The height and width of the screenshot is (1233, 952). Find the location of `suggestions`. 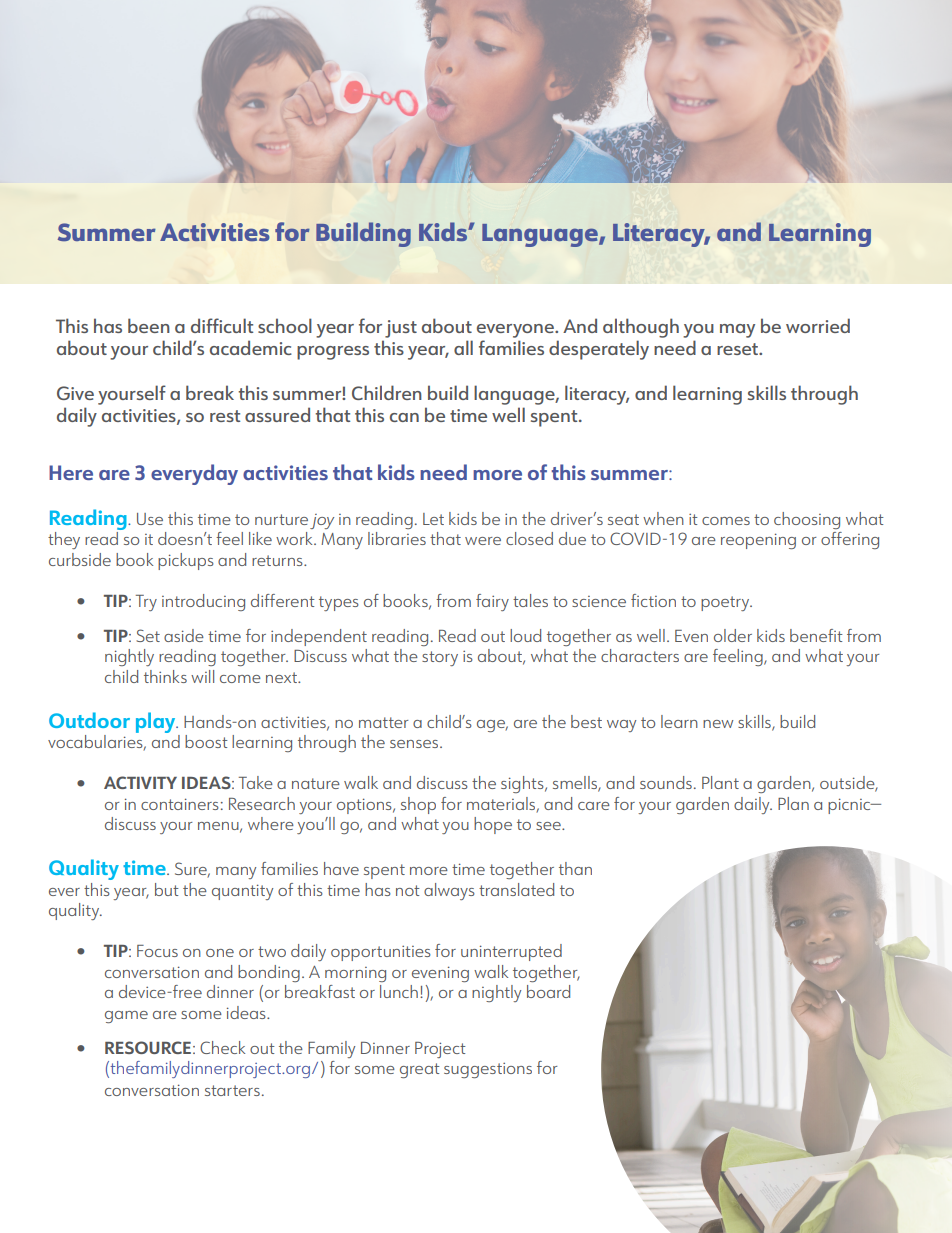

suggestions is located at coordinates (488, 1070).
